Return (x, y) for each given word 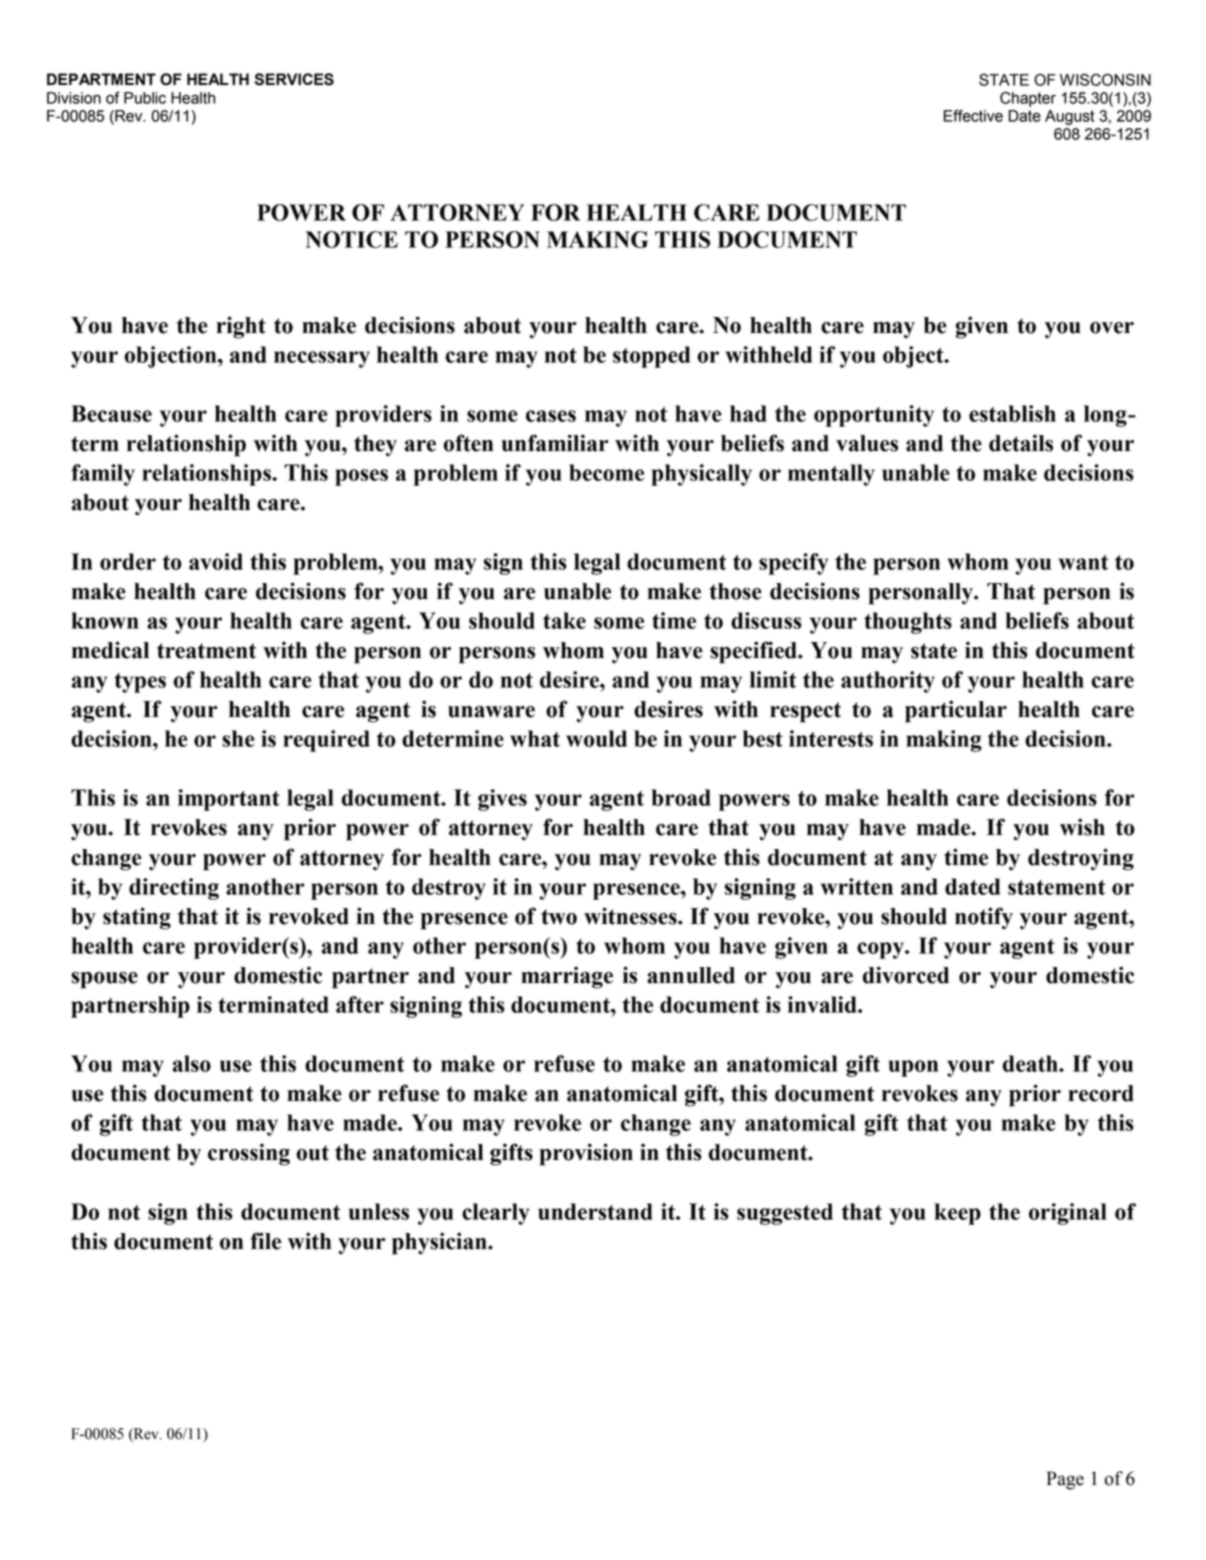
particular (956, 711)
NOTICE (352, 239)
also (192, 1063)
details (1021, 443)
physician (440, 1243)
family (103, 475)
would (596, 738)
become (606, 472)
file (265, 1241)
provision (586, 1154)
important (229, 800)
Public (145, 98)
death (1031, 1063)
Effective (973, 116)
